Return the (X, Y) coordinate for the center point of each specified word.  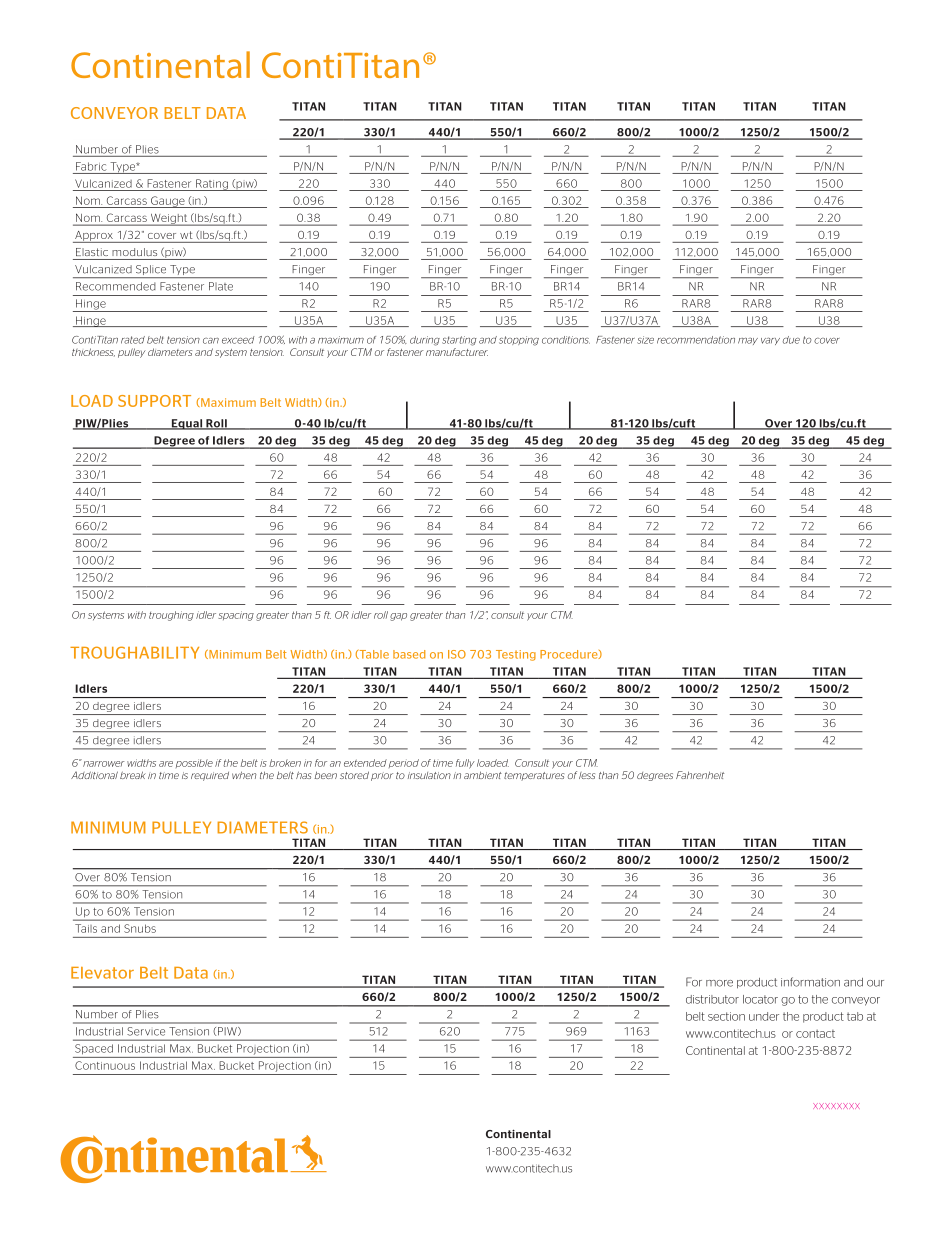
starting (459, 341)
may (748, 341)
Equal (187, 424)
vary (770, 341)
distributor (712, 999)
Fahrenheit (700, 775)
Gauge (168, 202)
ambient (483, 775)
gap (398, 617)
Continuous (105, 1065)
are (166, 764)
